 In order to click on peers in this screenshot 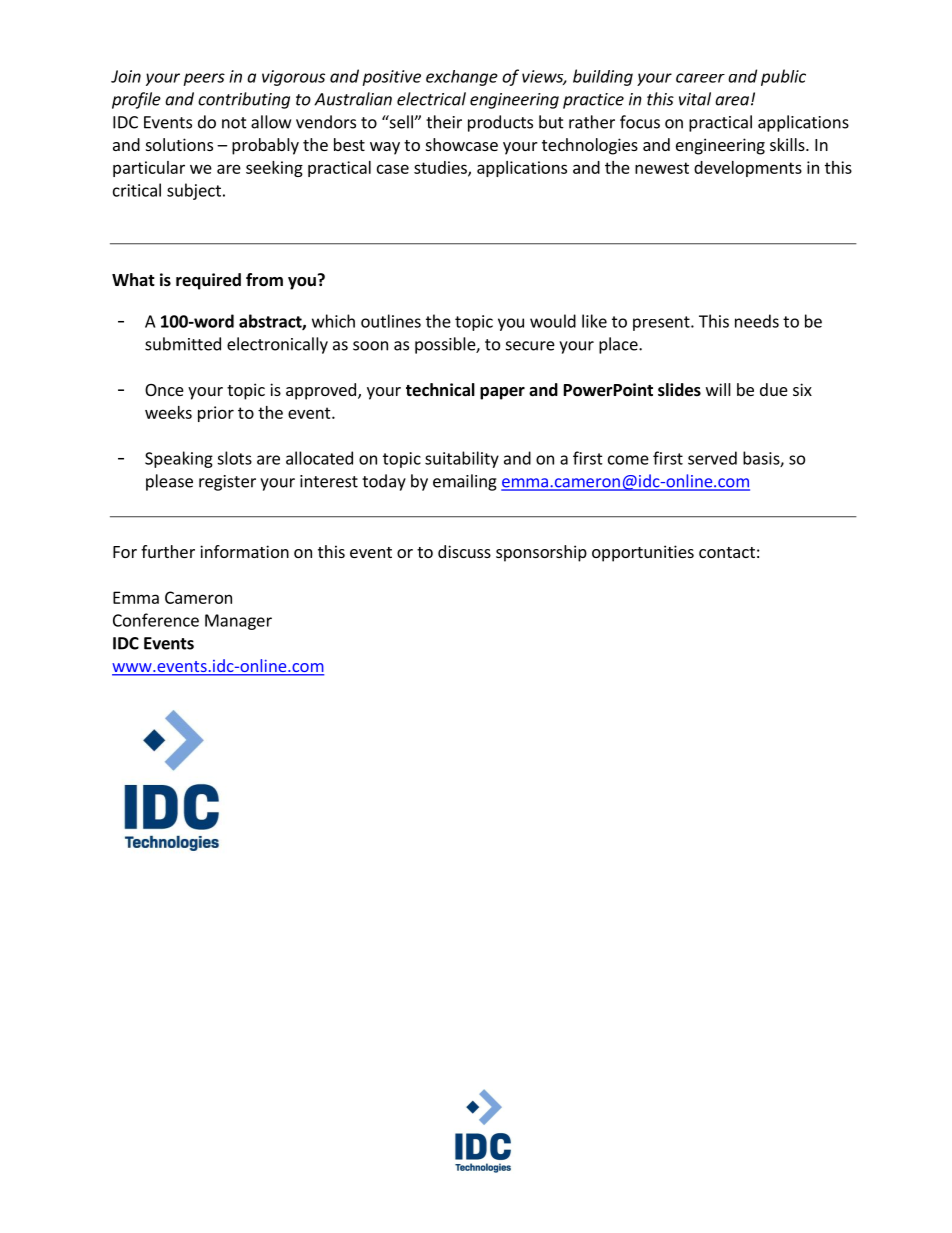, I will do `click(204, 79)`.
